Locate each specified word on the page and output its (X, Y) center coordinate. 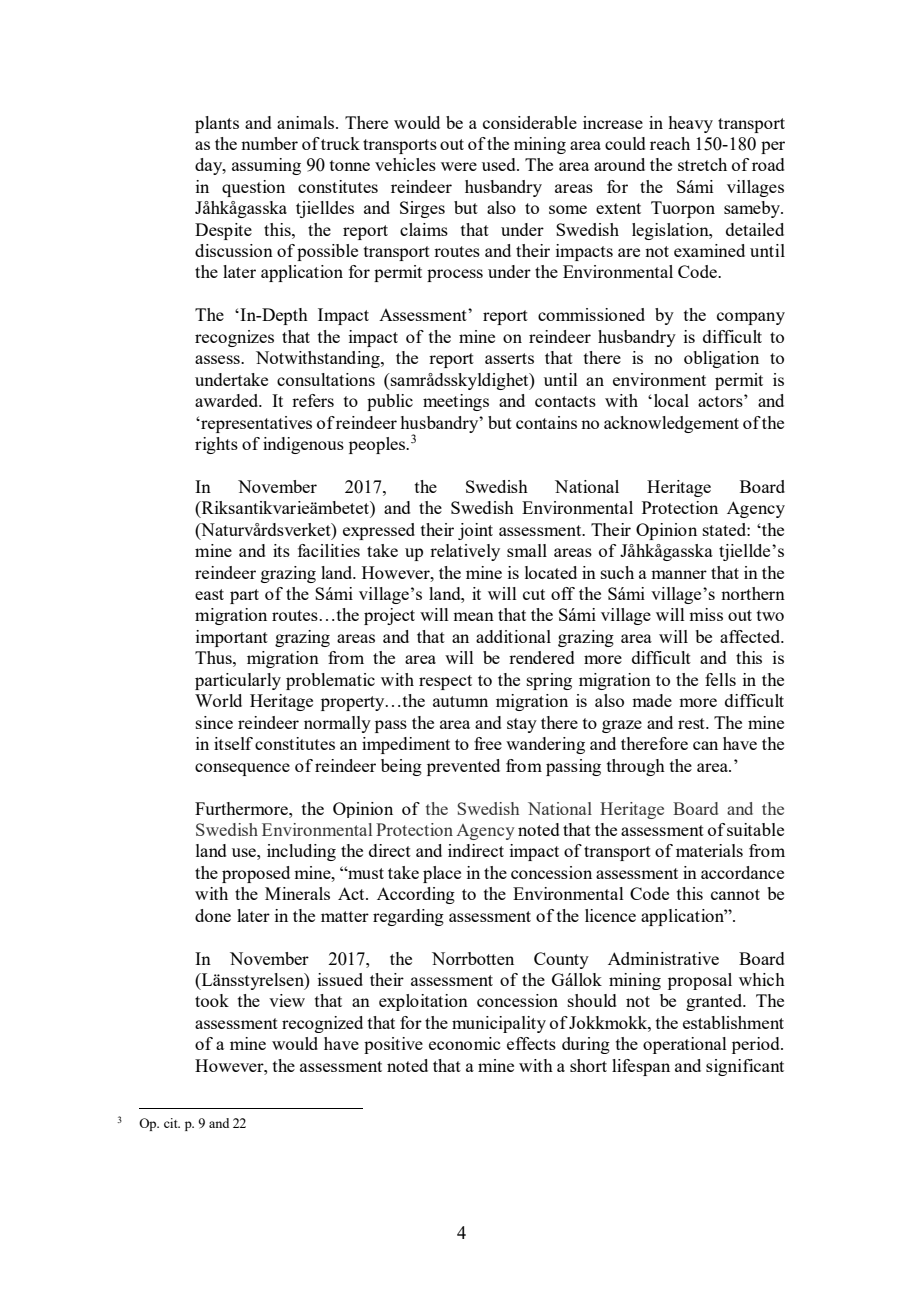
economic (464, 1043)
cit (172, 1123)
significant (745, 1067)
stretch (702, 164)
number (269, 143)
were (459, 166)
